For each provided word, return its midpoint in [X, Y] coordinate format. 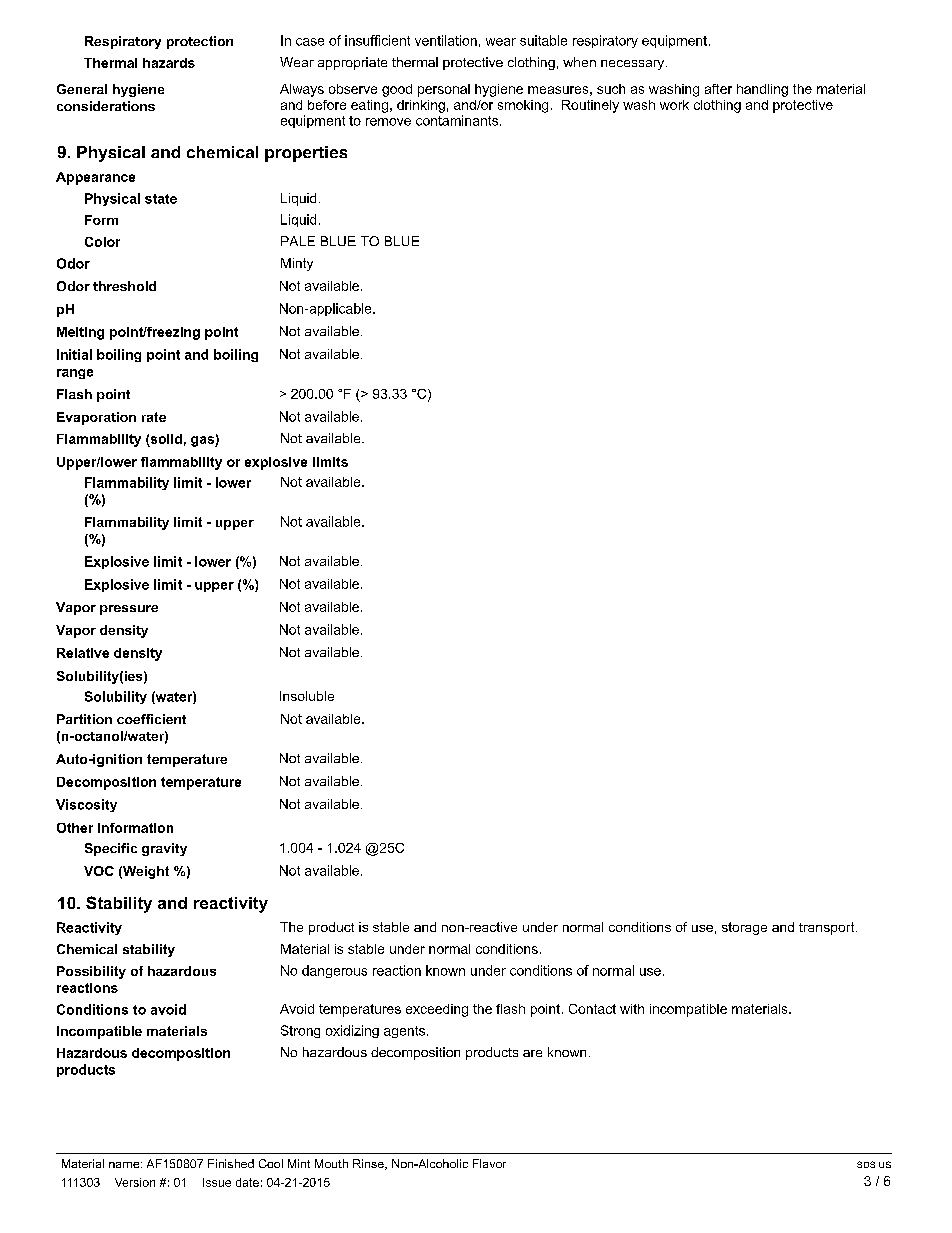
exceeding [437, 1010]
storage [744, 928]
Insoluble [307, 696]
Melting [80, 333]
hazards [169, 63]
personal [444, 90]
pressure [129, 610]
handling [762, 90]
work [674, 105]
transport [828, 928]
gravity [164, 849]
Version [135, 1182]
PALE [298, 241]
